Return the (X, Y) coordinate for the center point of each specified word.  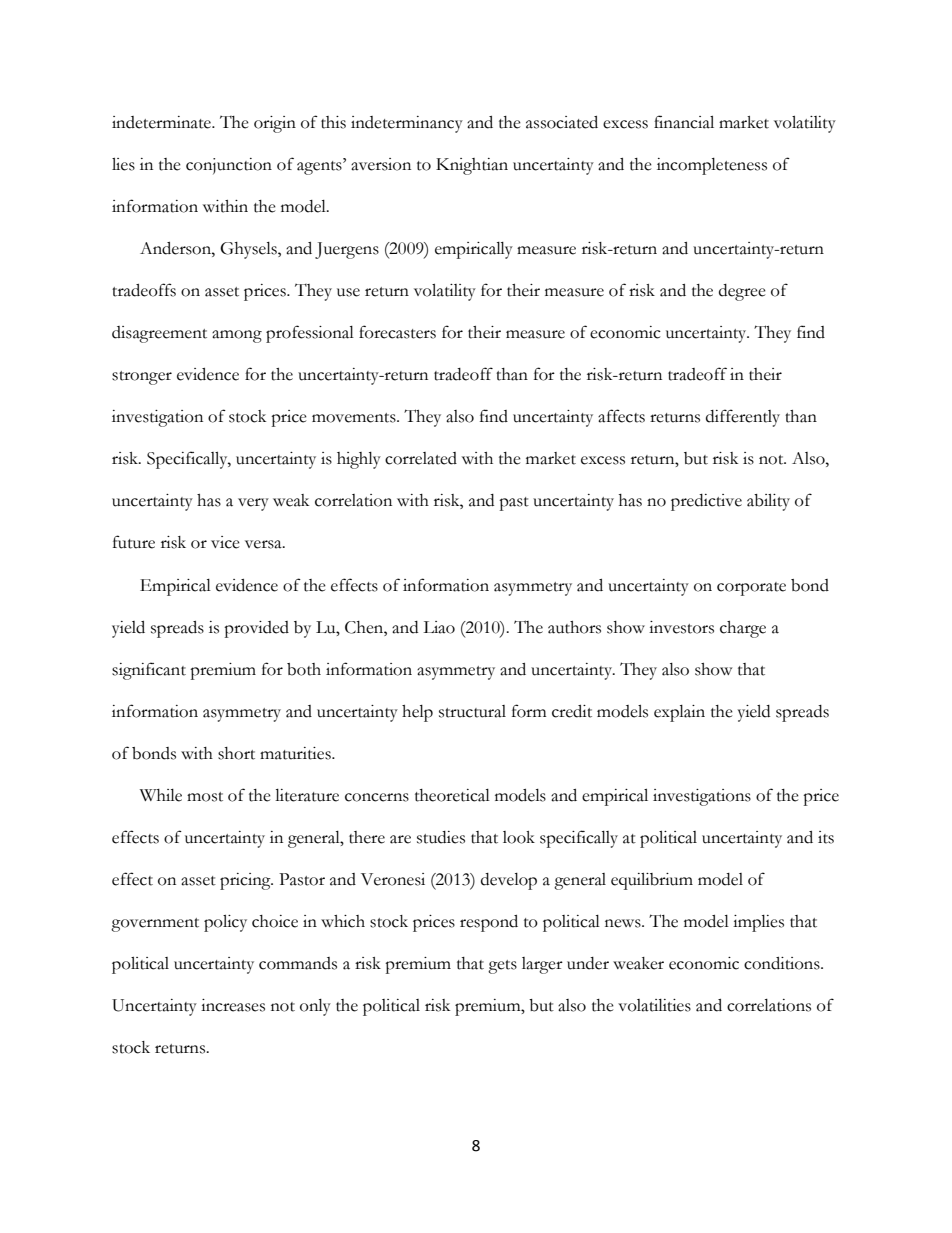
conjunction (229, 166)
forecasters (397, 332)
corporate (751, 589)
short (236, 753)
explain (679, 713)
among (237, 336)
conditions (783, 963)
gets (502, 967)
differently (743, 418)
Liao (439, 627)
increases (233, 1005)
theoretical (452, 795)
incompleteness (712, 166)
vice (225, 542)
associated (562, 122)
